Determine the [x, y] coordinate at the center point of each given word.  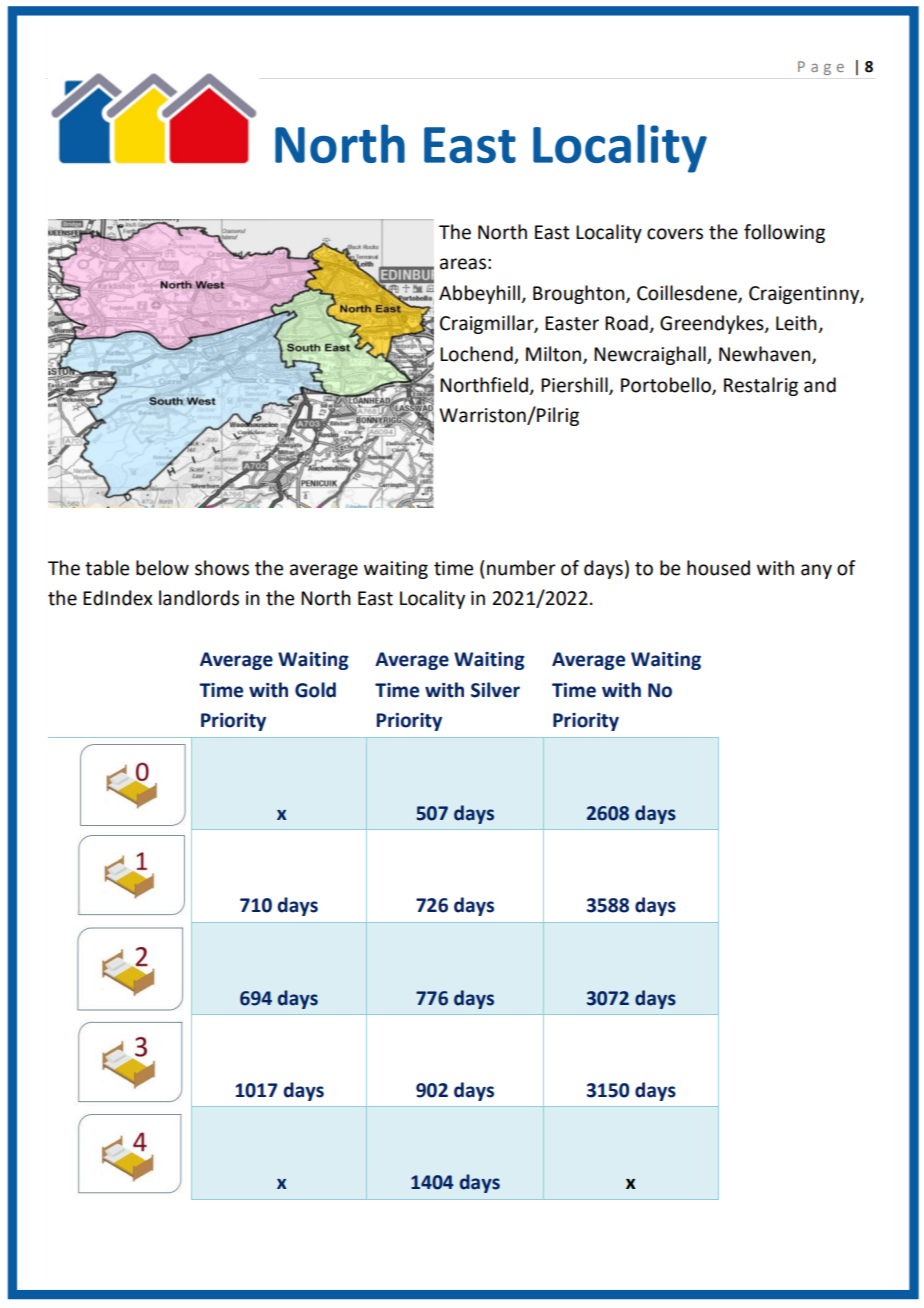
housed [718, 568]
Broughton [580, 294]
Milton [555, 355]
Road [627, 324]
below [162, 568]
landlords [199, 598]
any [816, 571]
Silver [495, 690]
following [784, 233]
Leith [797, 324]
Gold [315, 690]
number [521, 568]
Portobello [667, 385]
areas [463, 264]
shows [222, 568]
